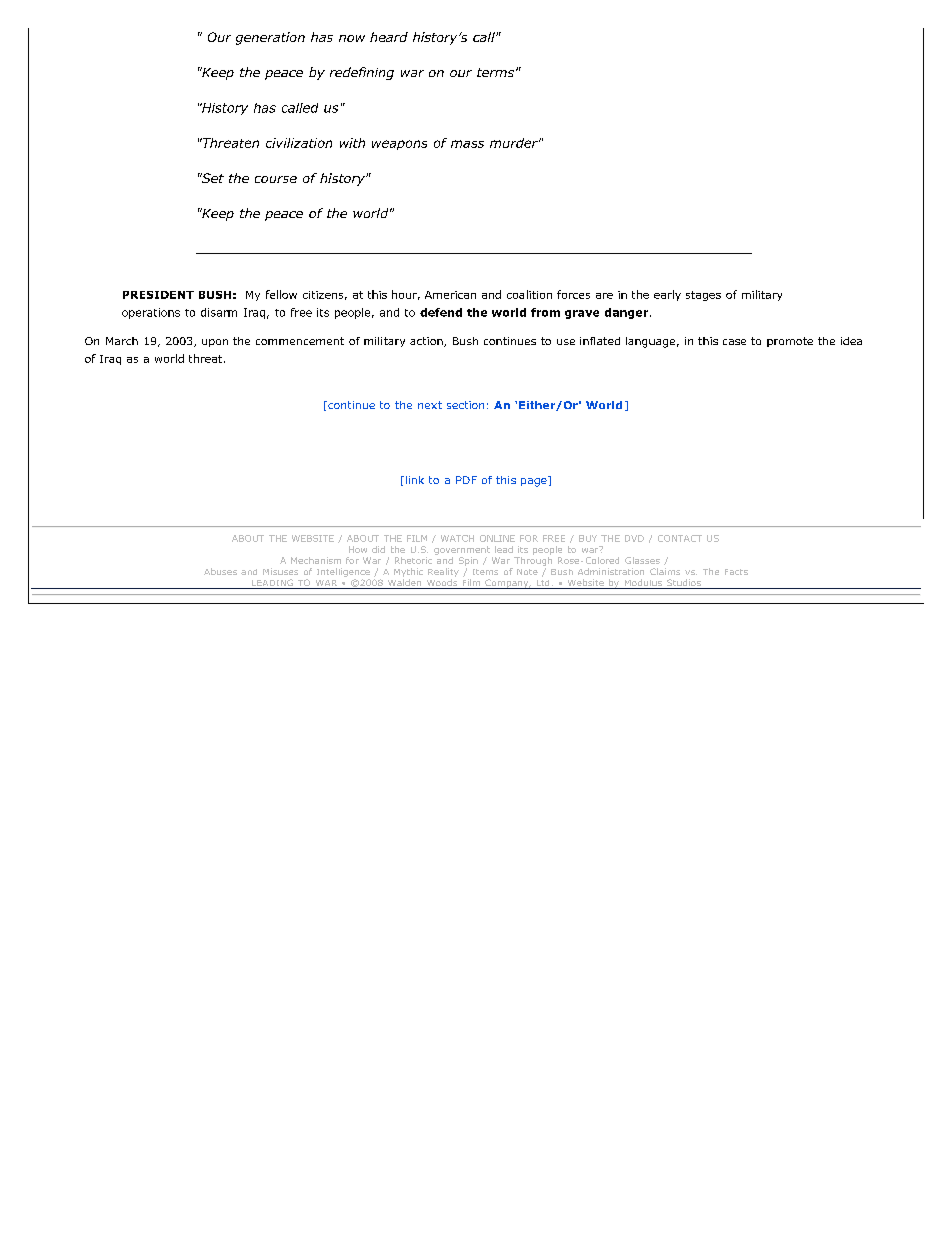  What do you see at coordinates (485, 572) in the document?
I see `Items` at bounding box center [485, 572].
